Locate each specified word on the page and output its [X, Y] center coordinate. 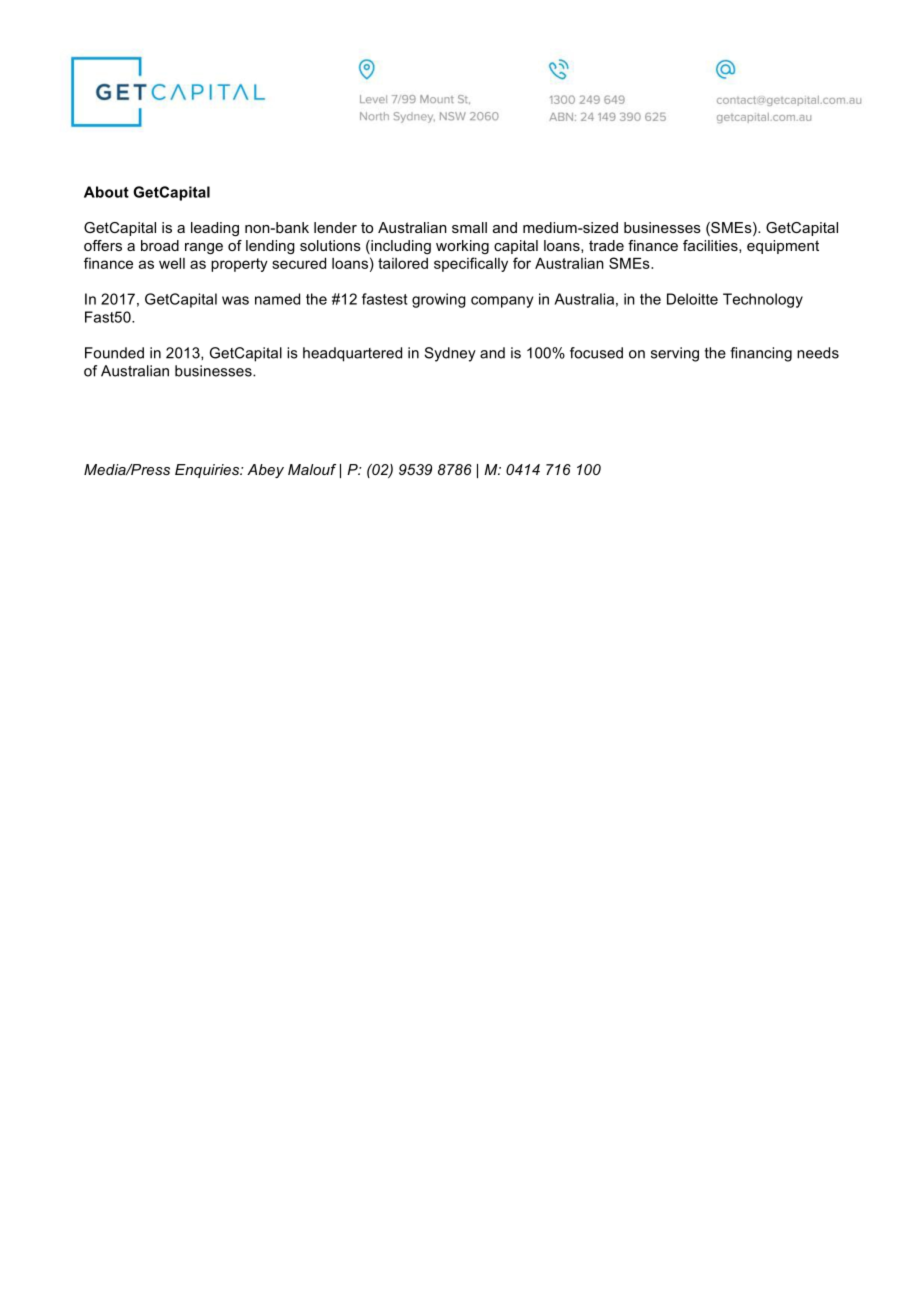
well [172, 263]
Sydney [450, 354]
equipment [783, 247]
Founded [114, 353]
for [522, 263]
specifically [471, 264]
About [106, 192]
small [469, 227]
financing [761, 354]
